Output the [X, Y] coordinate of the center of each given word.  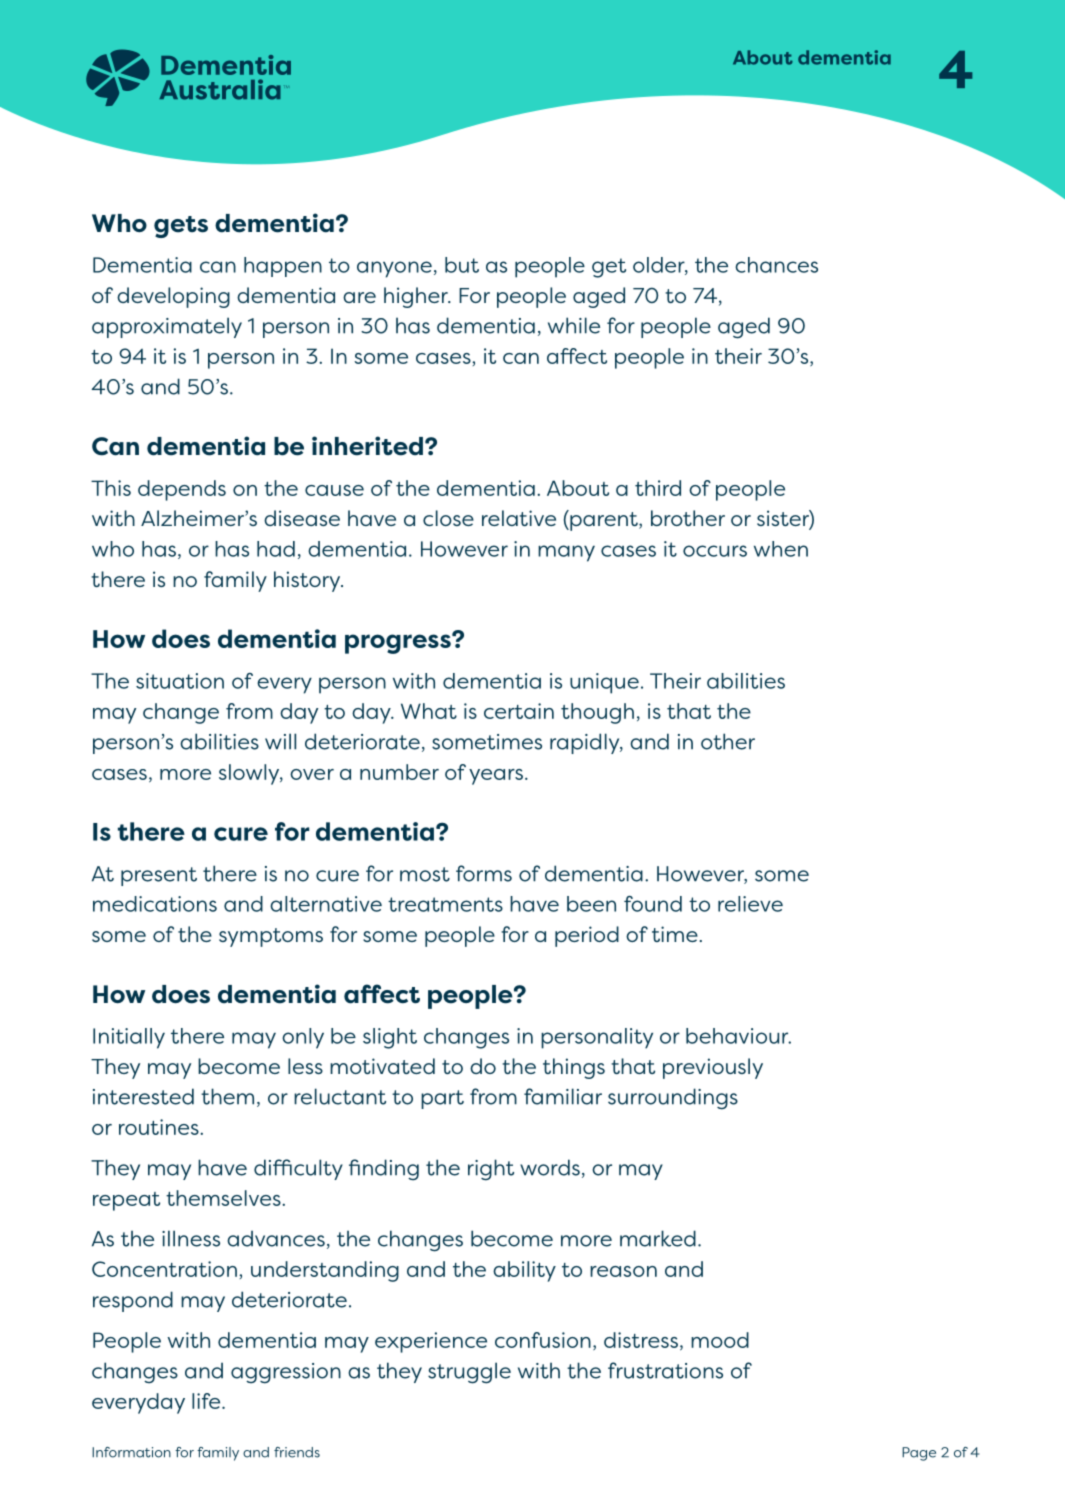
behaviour [738, 1036]
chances [776, 265]
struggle [469, 1373]
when [781, 549]
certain [519, 711]
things [574, 1068]
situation [180, 681]
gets [181, 227]
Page [919, 1454]
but [462, 265]
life [207, 1401]
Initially [129, 1038]
